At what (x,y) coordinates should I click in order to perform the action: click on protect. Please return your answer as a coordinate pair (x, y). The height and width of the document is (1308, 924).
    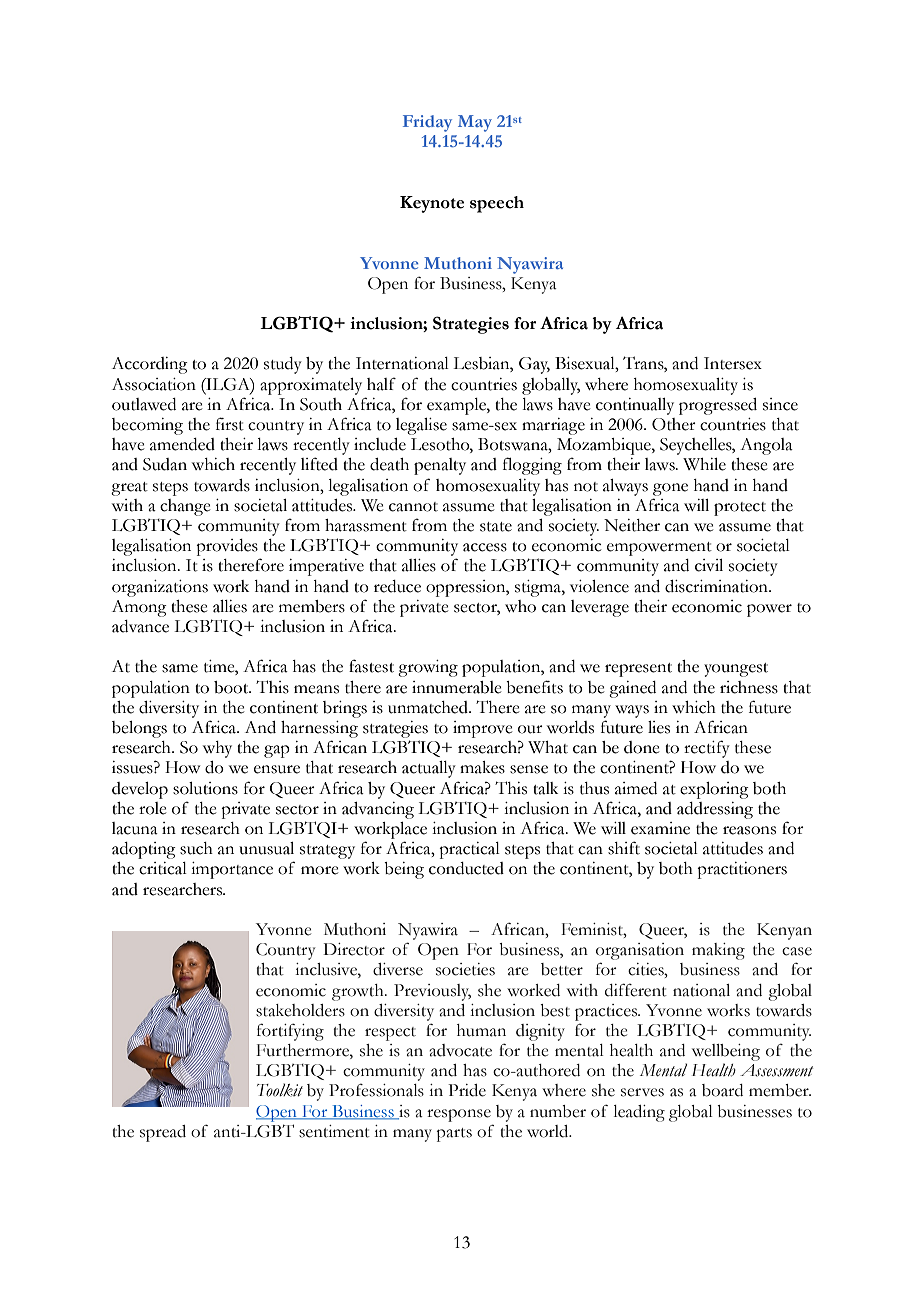
    Looking at the image, I should click on (740, 509).
